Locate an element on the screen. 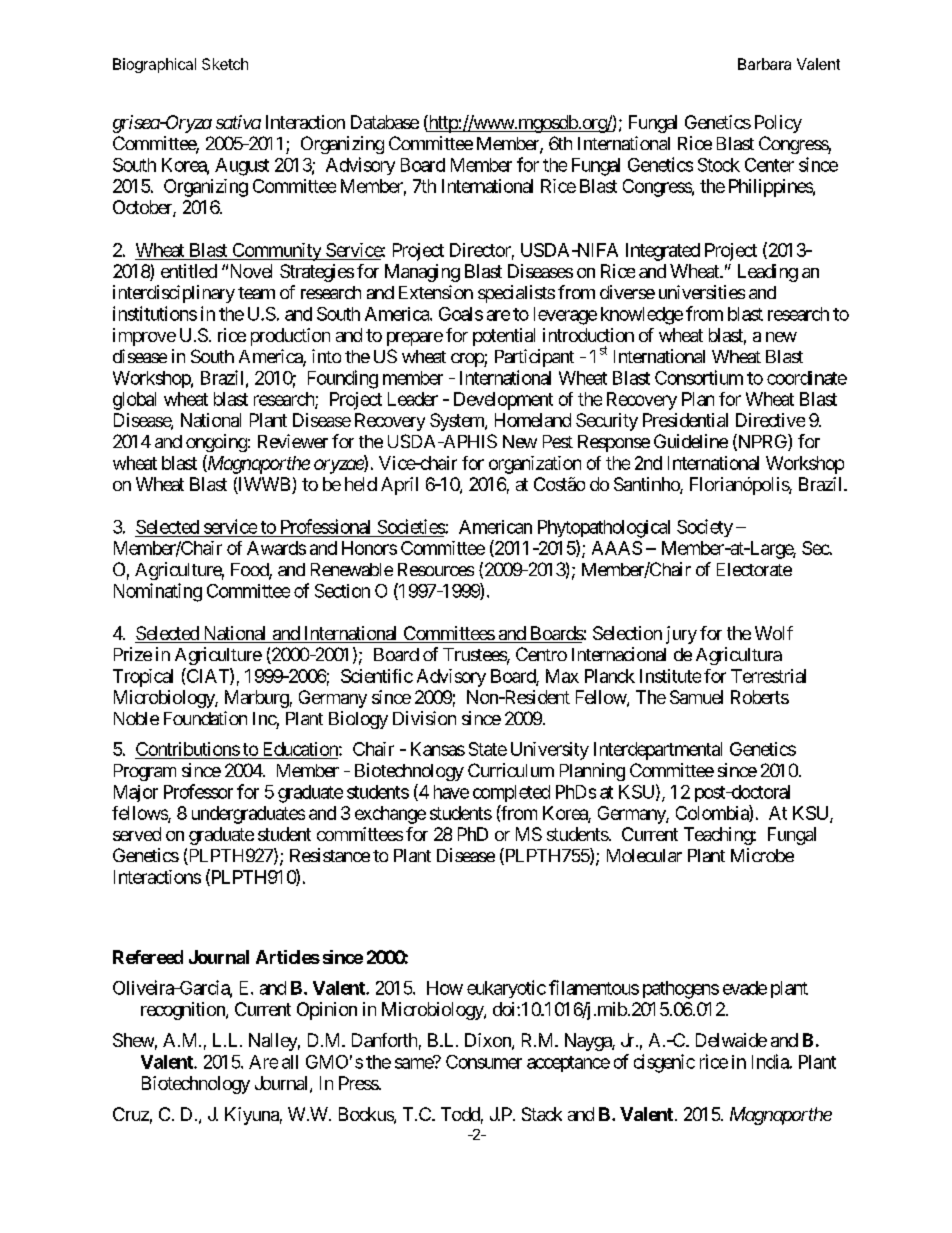 This screenshot has height=1233, width=952. Food is located at coordinates (250, 571).
